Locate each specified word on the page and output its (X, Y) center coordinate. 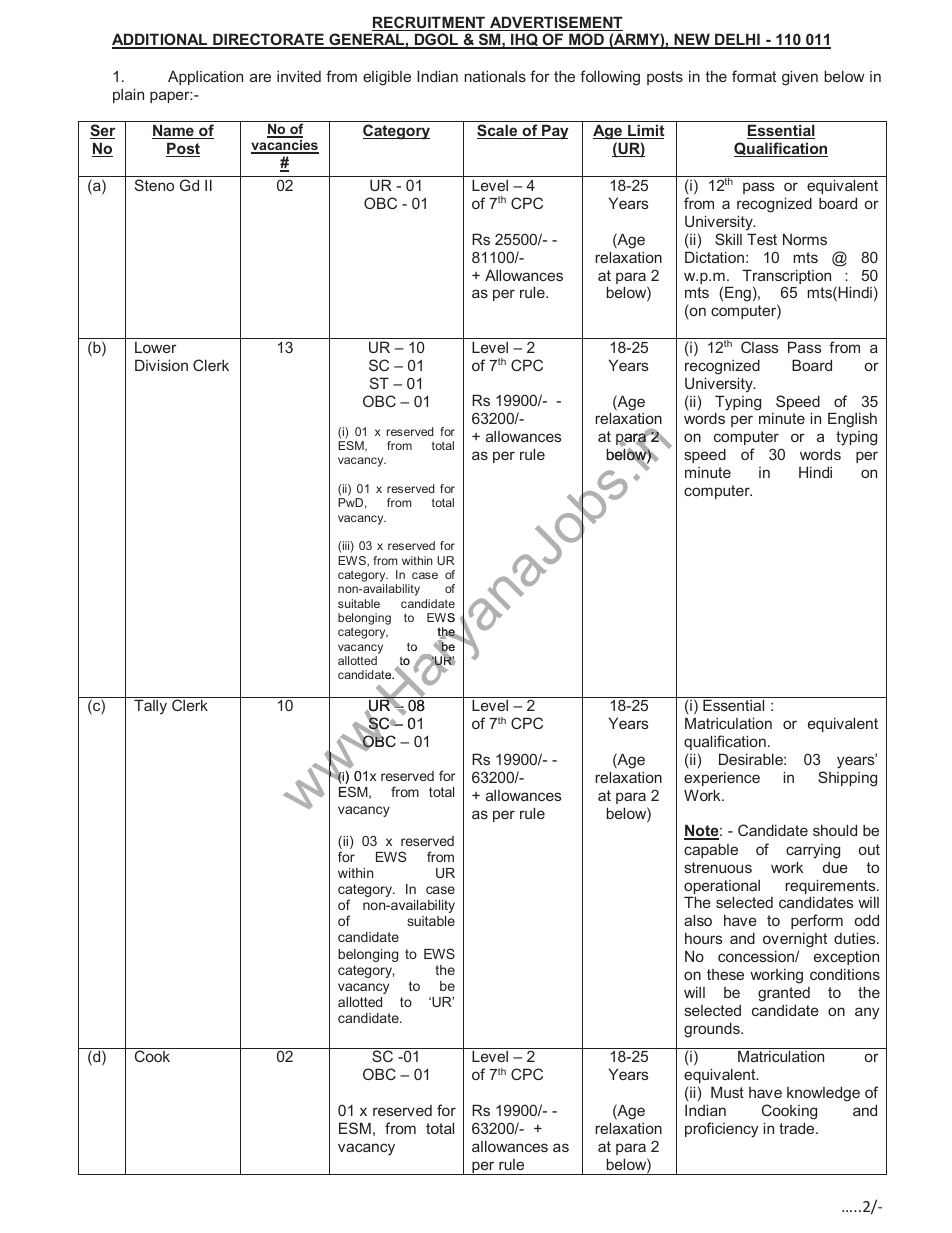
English (852, 420)
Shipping (847, 779)
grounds (713, 1030)
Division (161, 365)
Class (759, 347)
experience (722, 778)
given (800, 78)
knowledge (823, 1094)
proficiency (721, 1130)
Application (205, 77)
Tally (150, 707)
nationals (495, 76)
